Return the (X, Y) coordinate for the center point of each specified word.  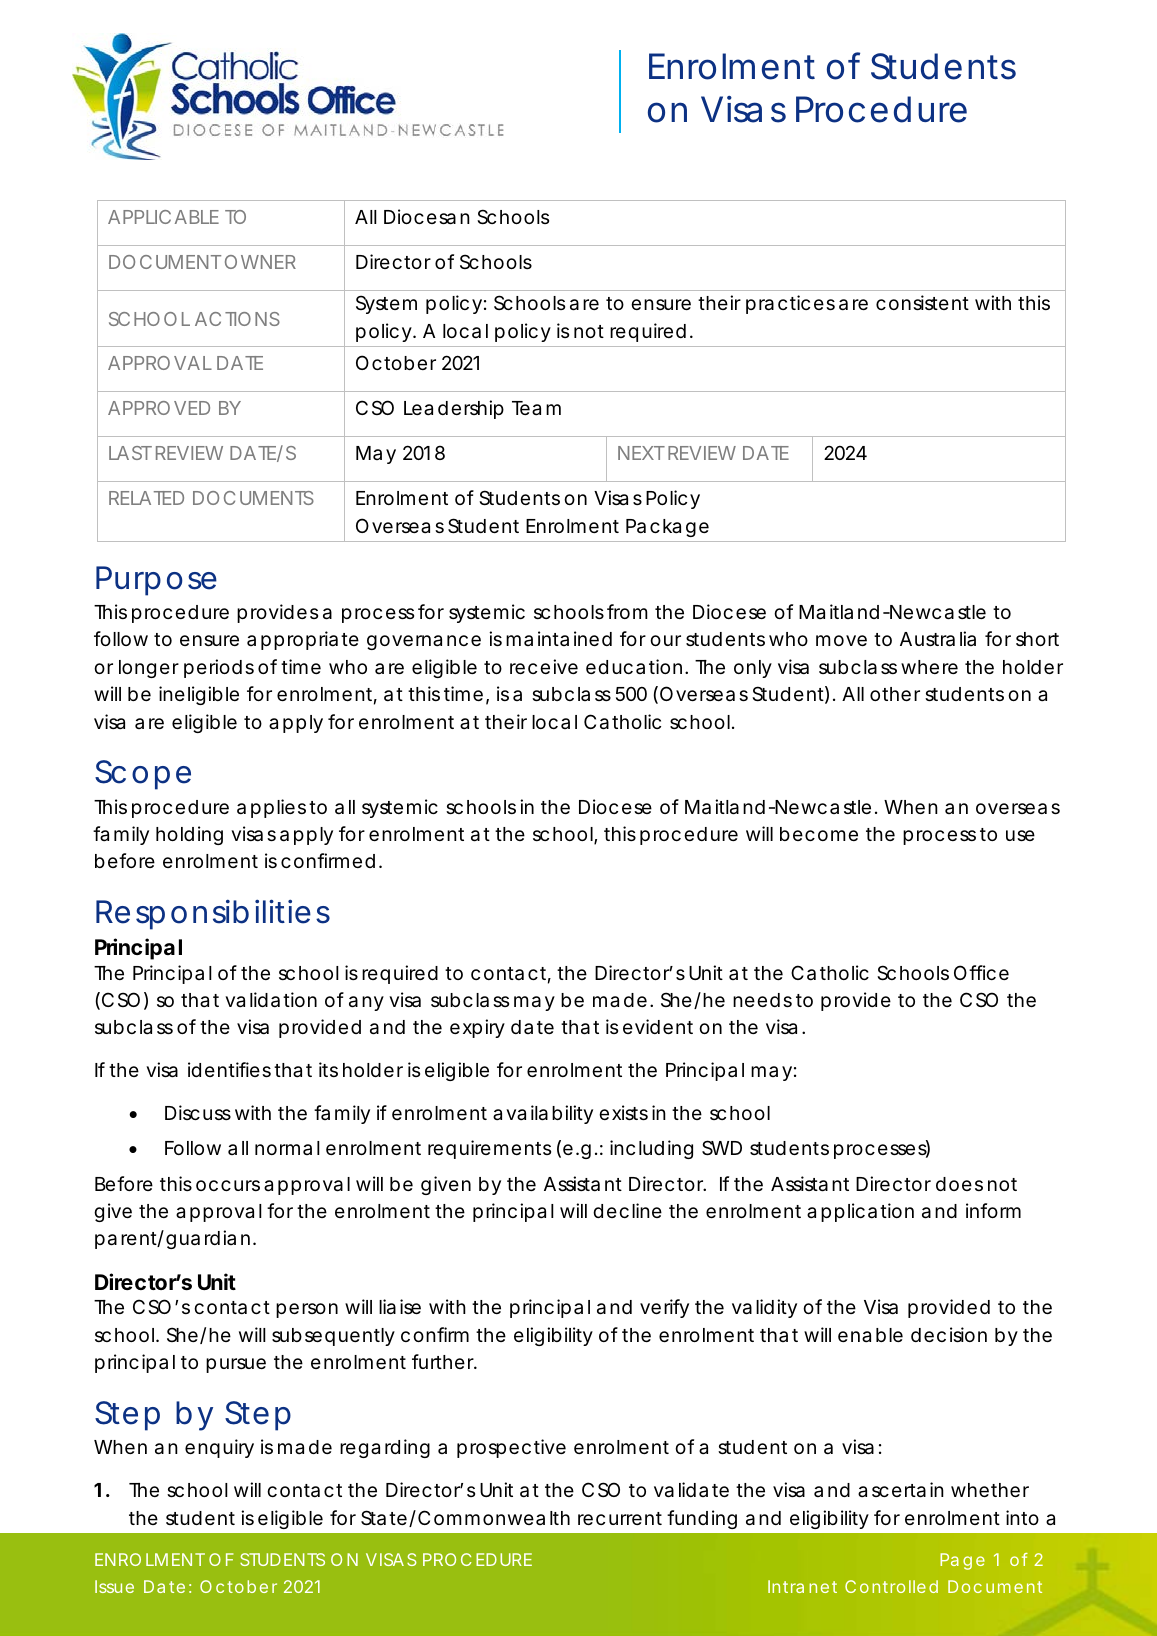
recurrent (620, 1518)
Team (536, 408)
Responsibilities (213, 914)
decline (627, 1210)
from (627, 611)
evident (658, 1026)
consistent (922, 302)
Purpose (156, 581)
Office (981, 972)
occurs (228, 1185)
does (959, 1184)
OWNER (260, 262)
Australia (938, 639)
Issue (114, 1586)
